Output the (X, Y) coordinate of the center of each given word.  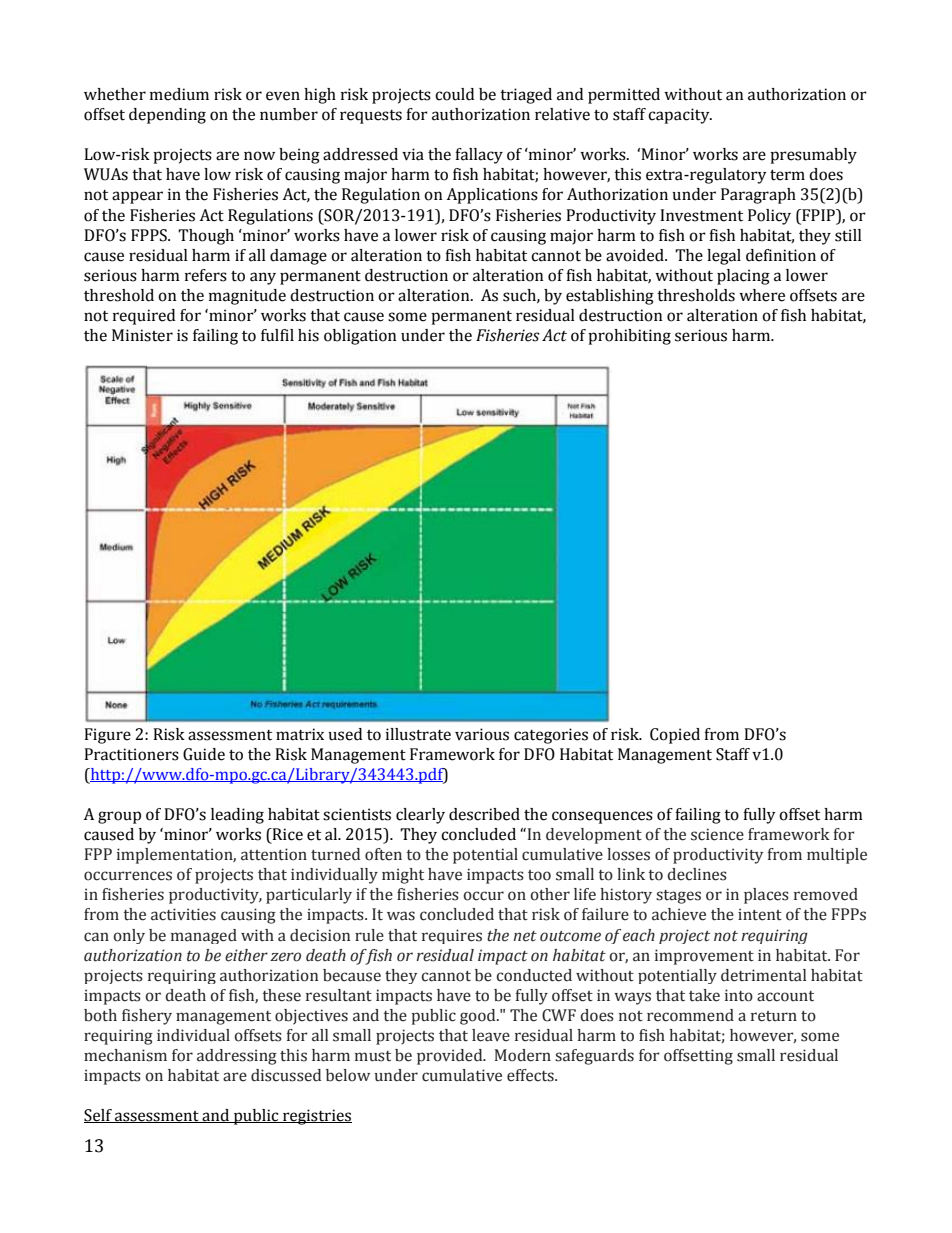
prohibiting (629, 337)
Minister (142, 335)
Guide (204, 754)
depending (167, 116)
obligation (360, 337)
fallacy (479, 156)
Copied (675, 736)
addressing (237, 1057)
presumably (813, 156)
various (482, 734)
